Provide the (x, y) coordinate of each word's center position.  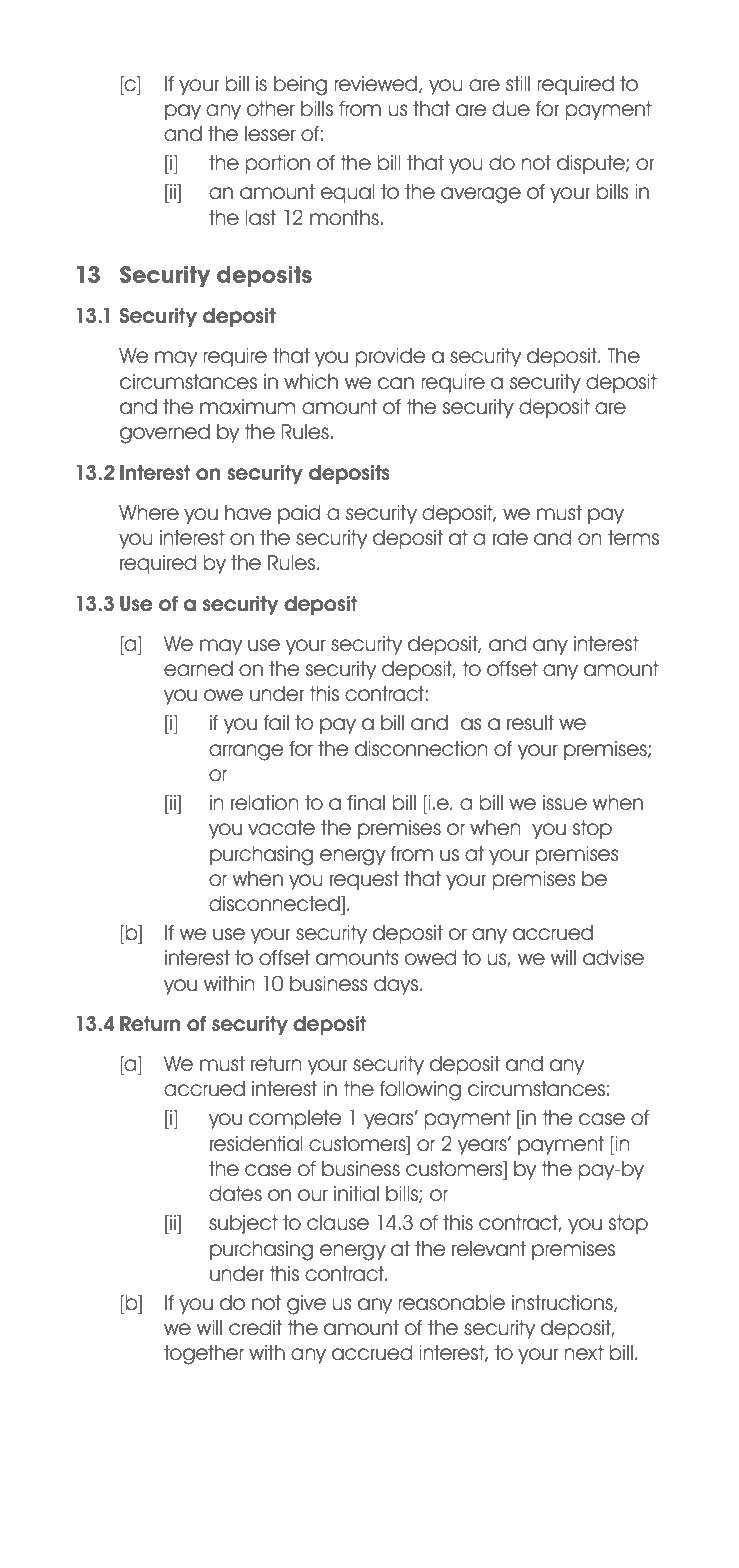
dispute (592, 164)
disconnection (421, 749)
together (204, 1355)
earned (198, 669)
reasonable (451, 1303)
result (530, 723)
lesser (270, 134)
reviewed (377, 84)
